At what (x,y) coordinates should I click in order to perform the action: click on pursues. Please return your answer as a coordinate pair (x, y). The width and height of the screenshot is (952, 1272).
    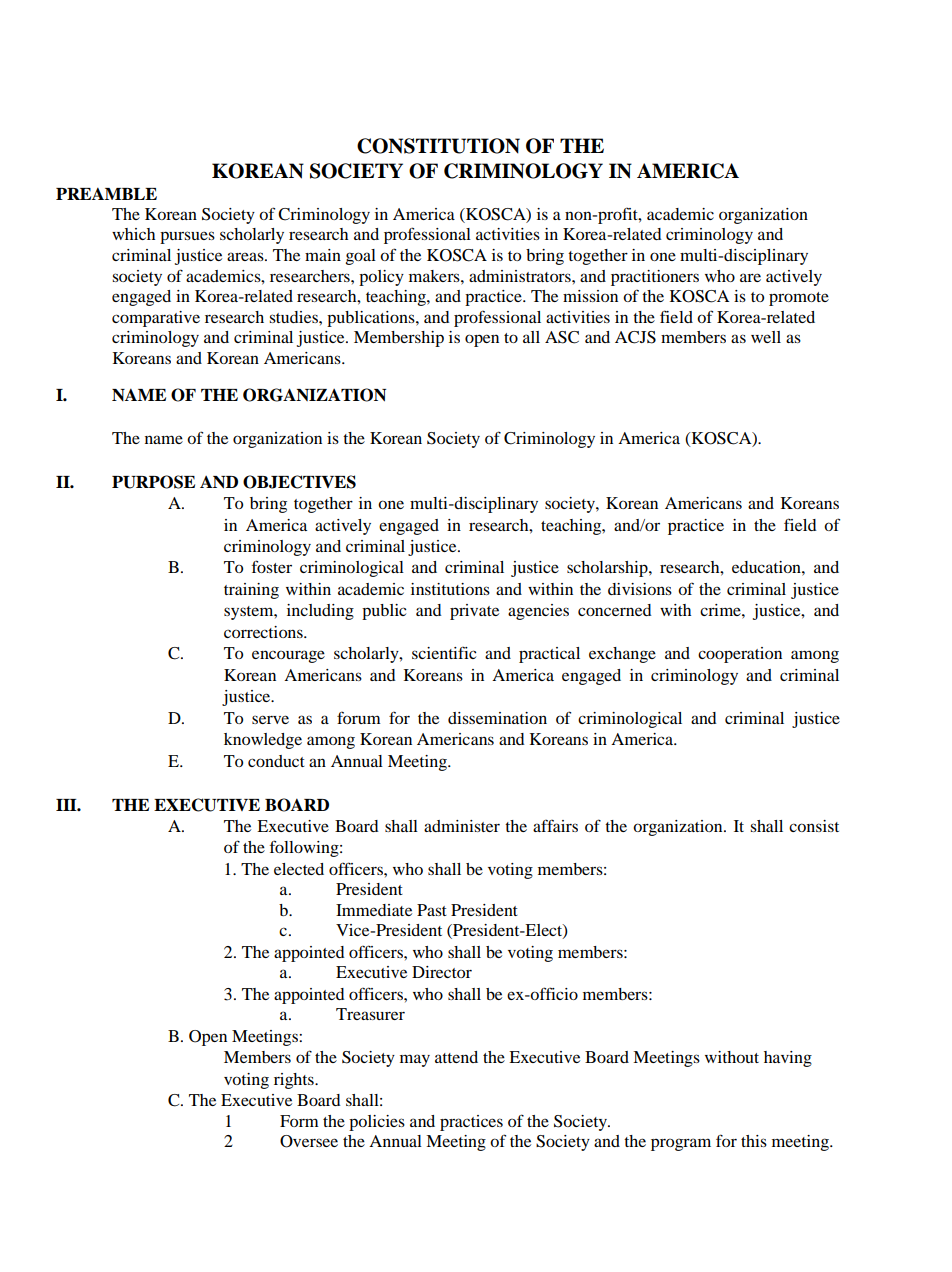
    Looking at the image, I should click on (187, 237).
